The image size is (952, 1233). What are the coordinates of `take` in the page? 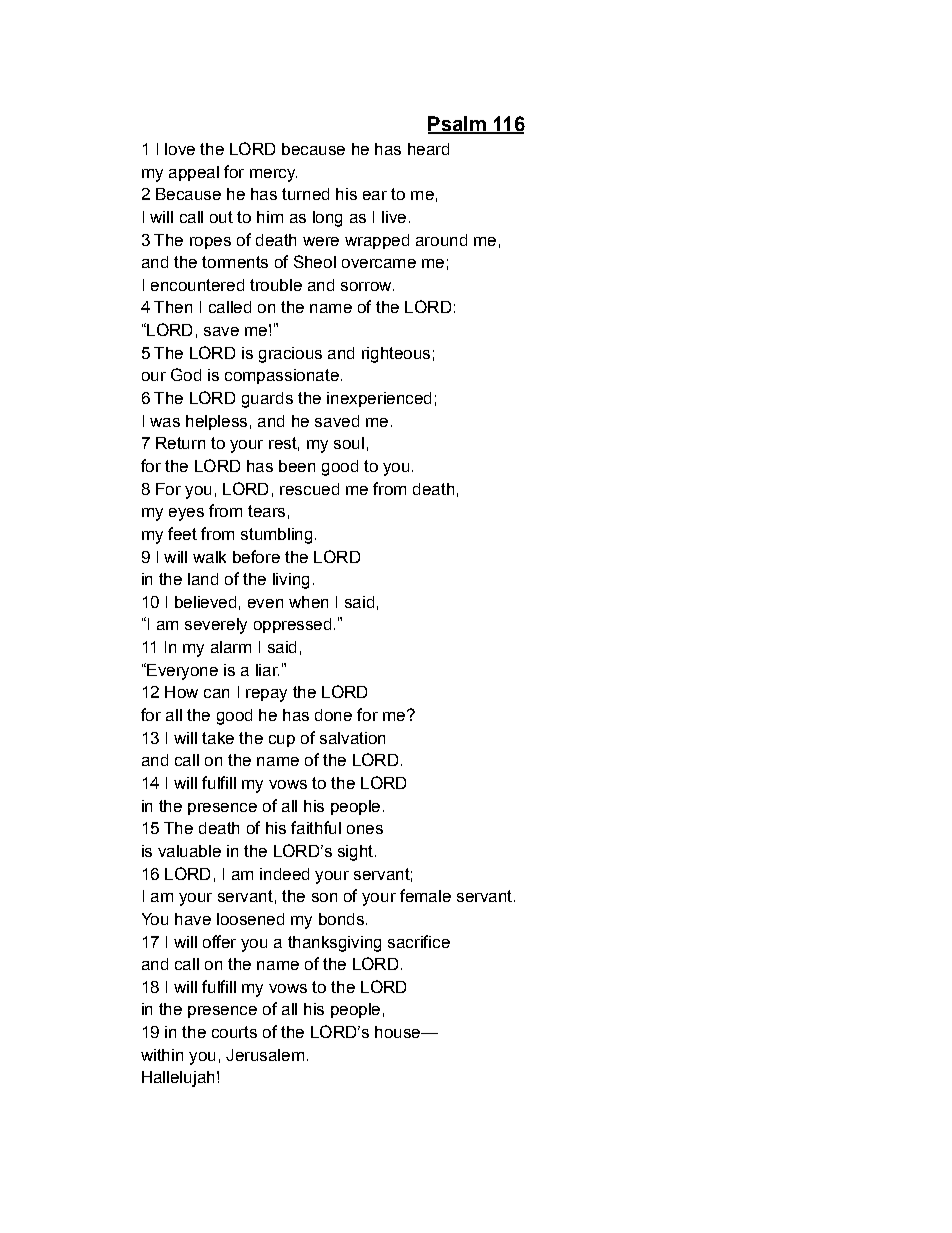 It's located at (218, 738).
